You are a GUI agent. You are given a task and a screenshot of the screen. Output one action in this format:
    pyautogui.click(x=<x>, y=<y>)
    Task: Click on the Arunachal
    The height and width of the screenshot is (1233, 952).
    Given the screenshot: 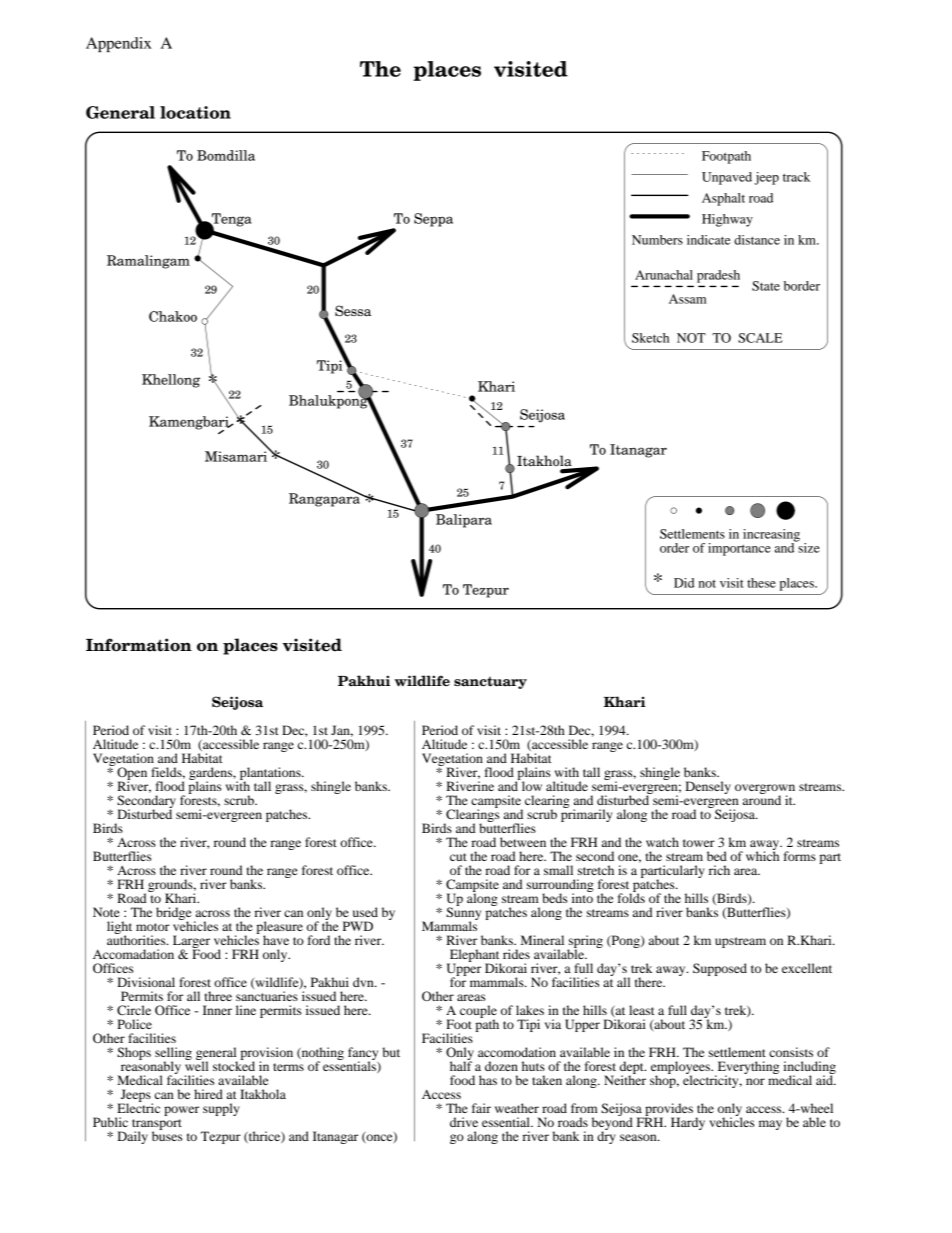 What is the action you would take?
    pyautogui.click(x=664, y=275)
